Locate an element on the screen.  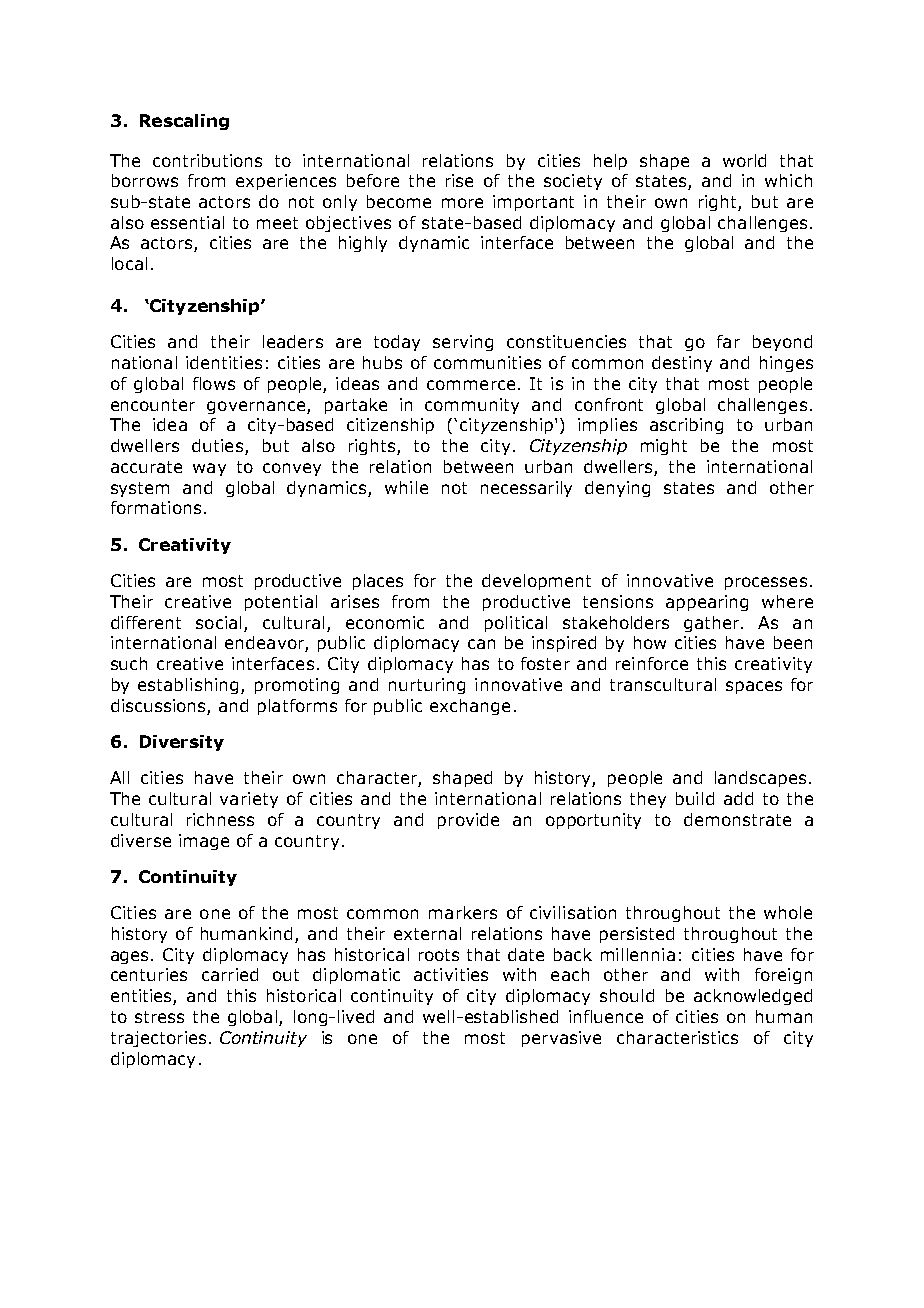
contributions is located at coordinates (207, 160).
